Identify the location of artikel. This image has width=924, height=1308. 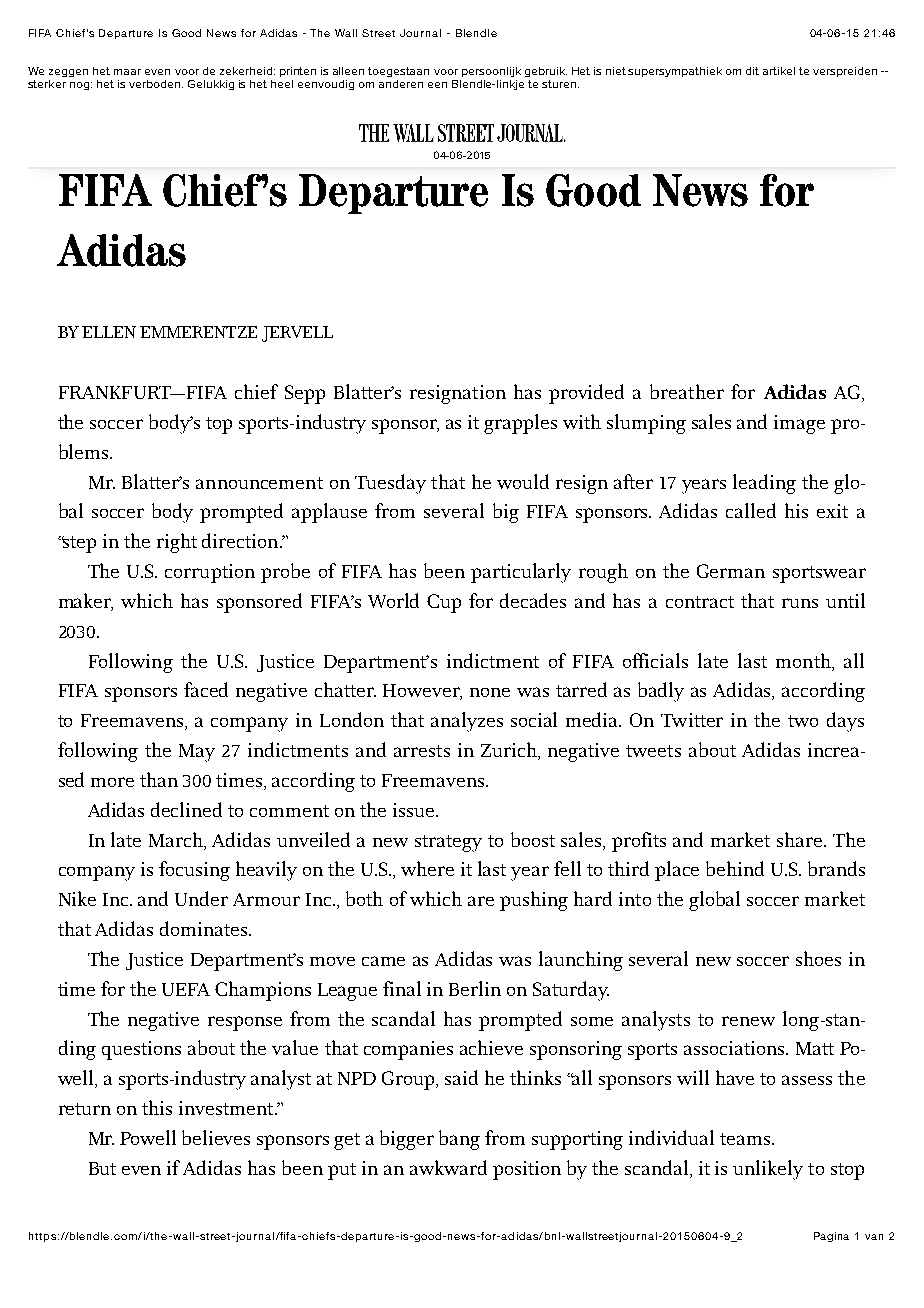
(779, 71).
